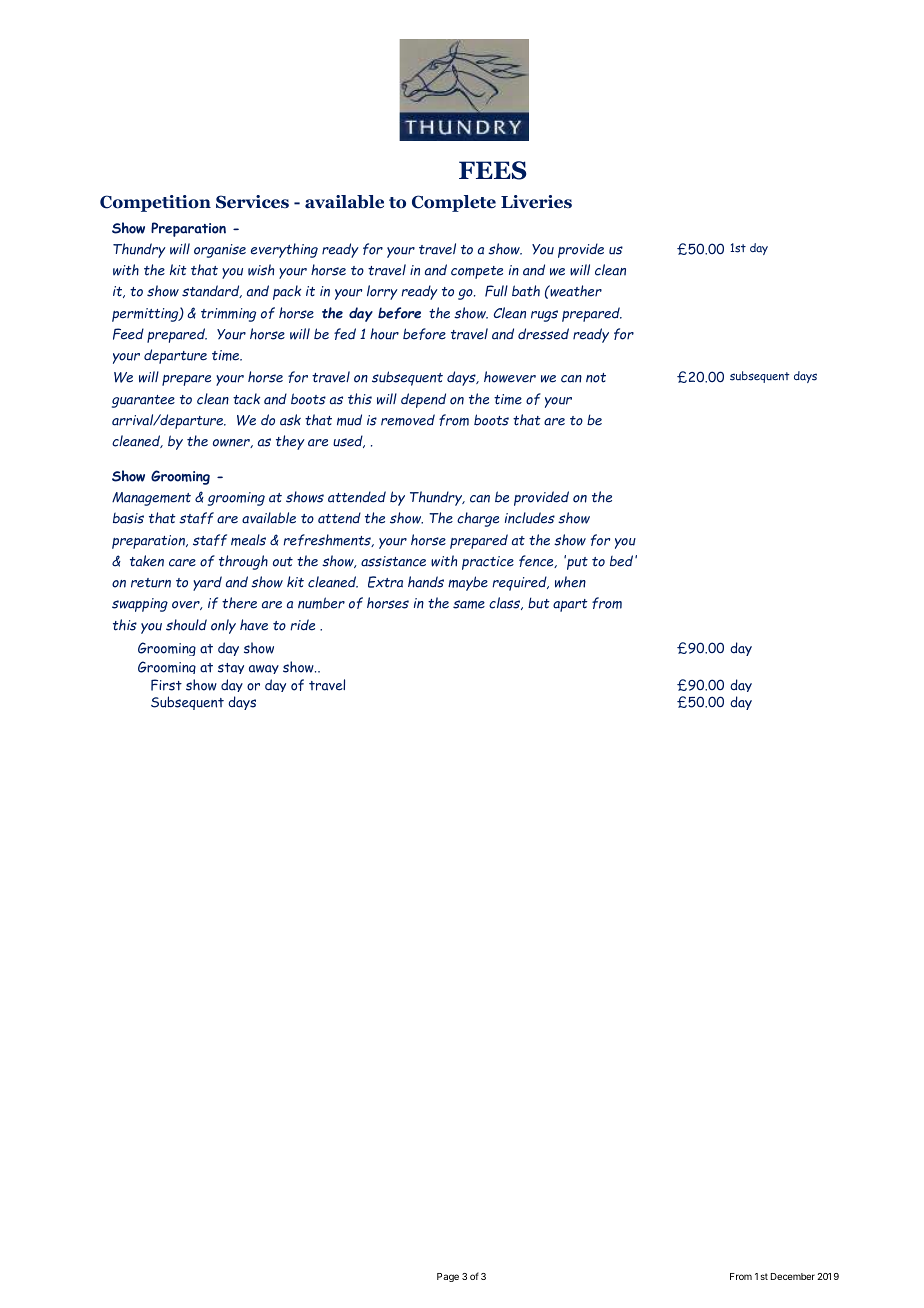  Describe the element at coordinates (182, 563) in the screenshot. I see `care` at that location.
